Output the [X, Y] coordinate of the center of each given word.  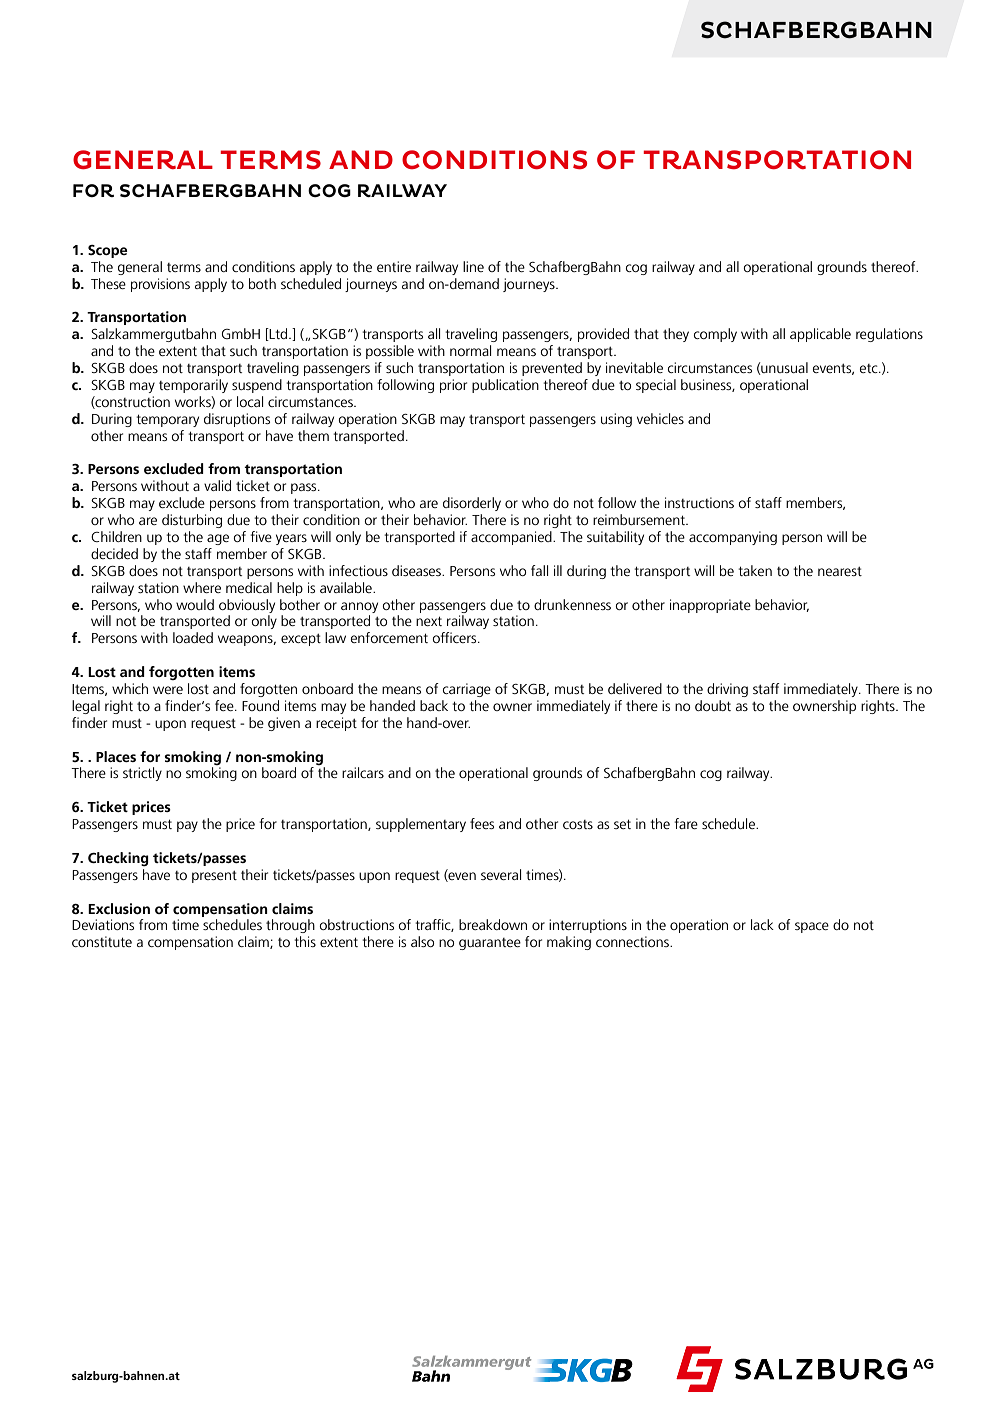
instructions [699, 502]
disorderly [472, 504]
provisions [160, 285]
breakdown [493, 924]
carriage [467, 690]
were [168, 690]
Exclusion [119, 908]
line [473, 266]
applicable [820, 335]
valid [217, 485]
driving [727, 690]
